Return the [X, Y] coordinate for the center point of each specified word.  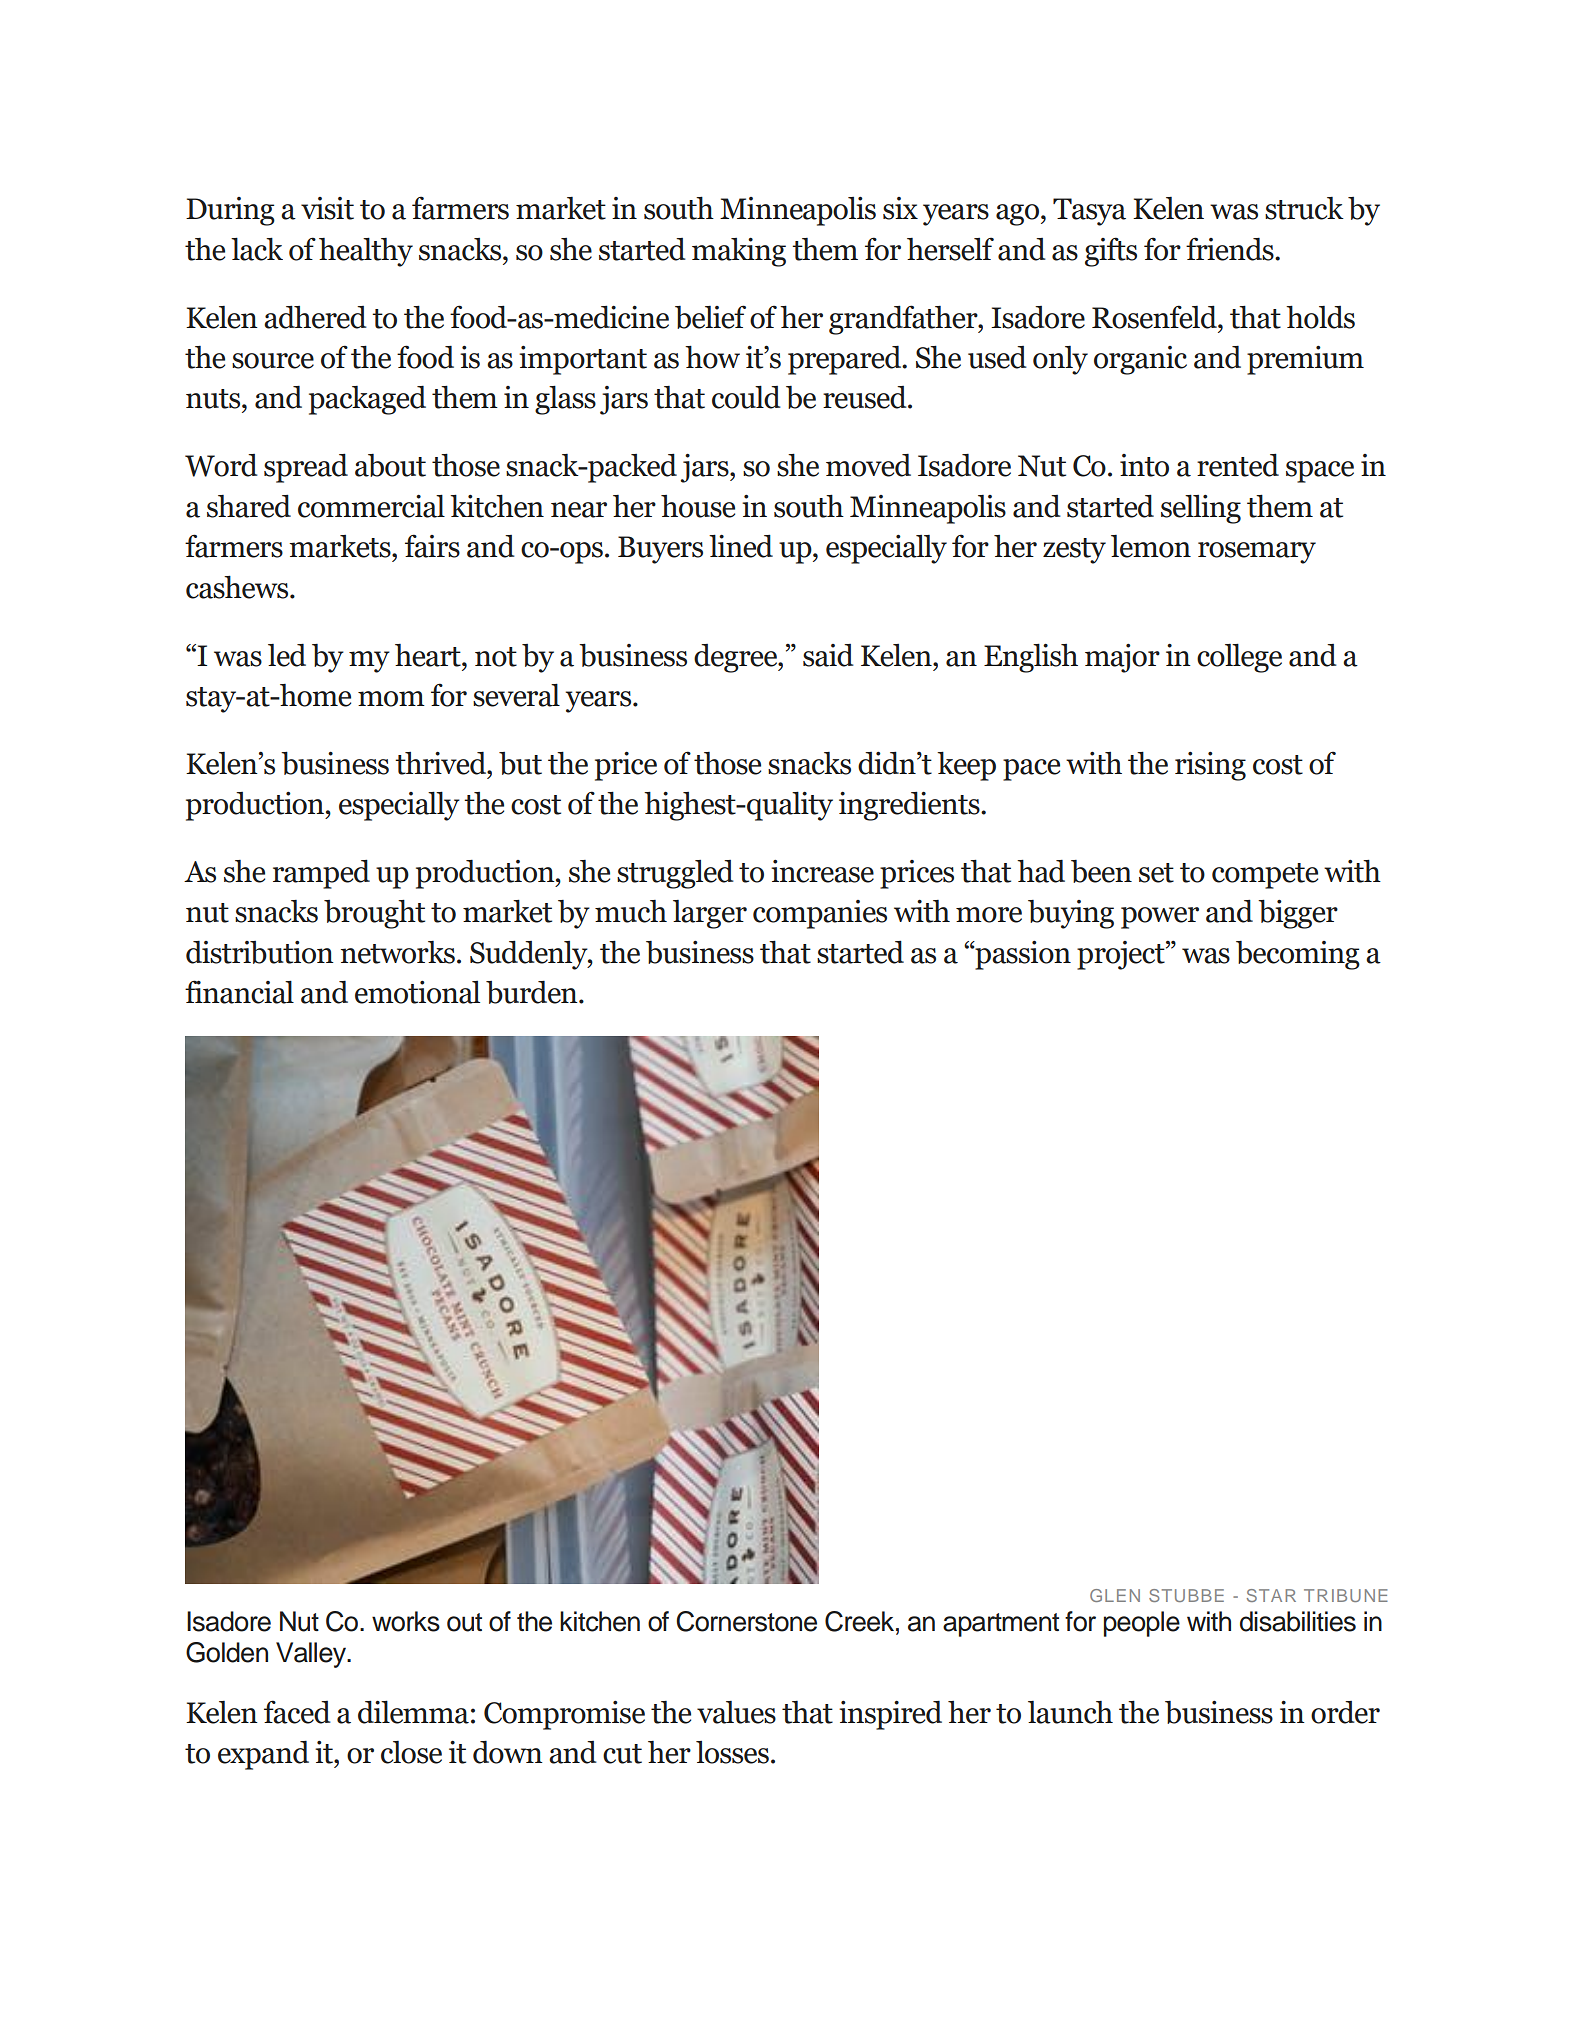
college [1239, 658]
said [828, 655]
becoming [1298, 955]
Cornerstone [746, 1621]
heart [429, 655]
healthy [366, 252]
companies [820, 914]
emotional [417, 992]
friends [1231, 249]
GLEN [1115, 1595]
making [739, 252]
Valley [312, 1655]
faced [297, 1712]
